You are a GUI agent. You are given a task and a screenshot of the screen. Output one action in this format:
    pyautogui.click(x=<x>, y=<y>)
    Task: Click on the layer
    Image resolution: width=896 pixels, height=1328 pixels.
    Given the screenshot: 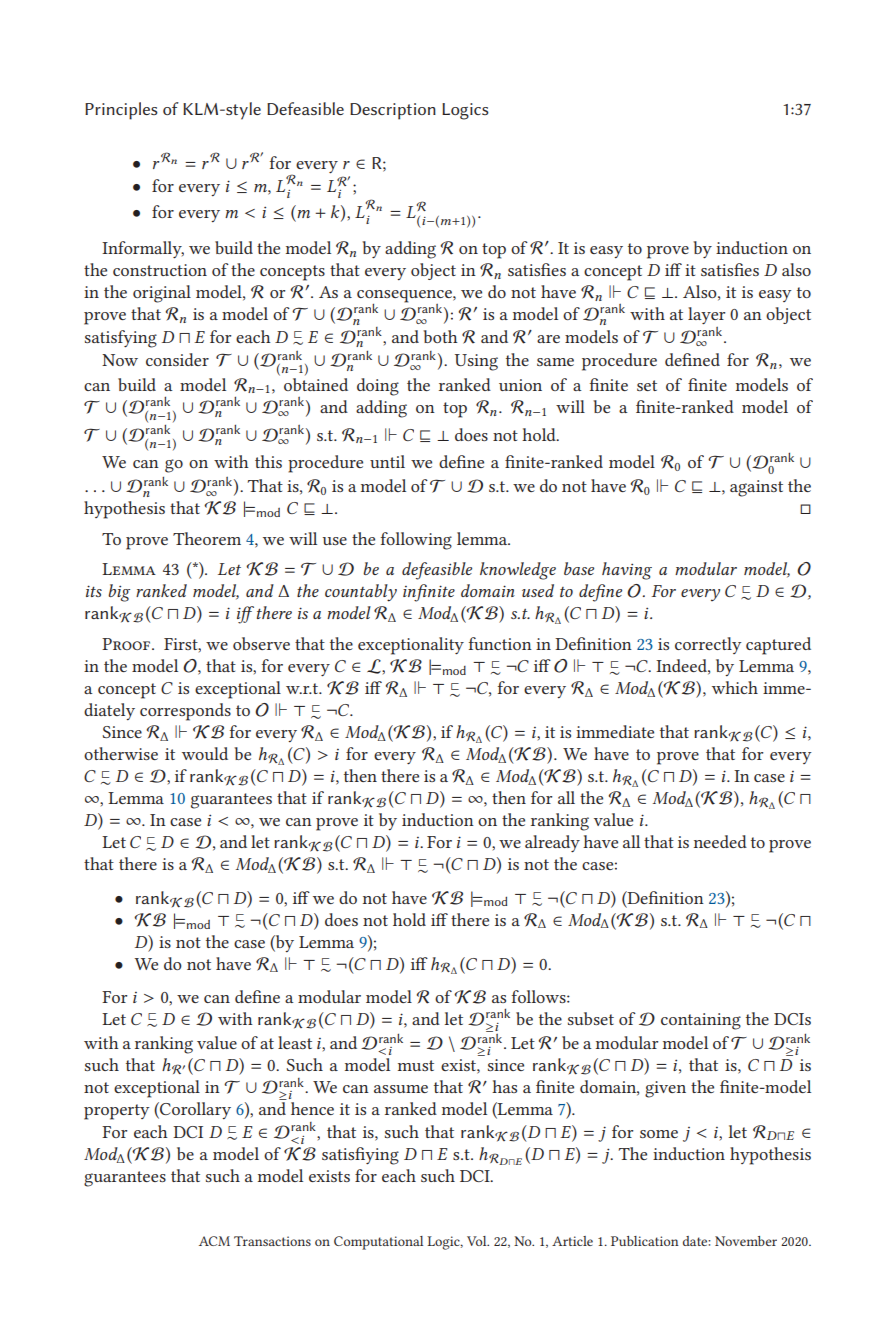 What is the action you would take?
    pyautogui.click(x=706, y=315)
